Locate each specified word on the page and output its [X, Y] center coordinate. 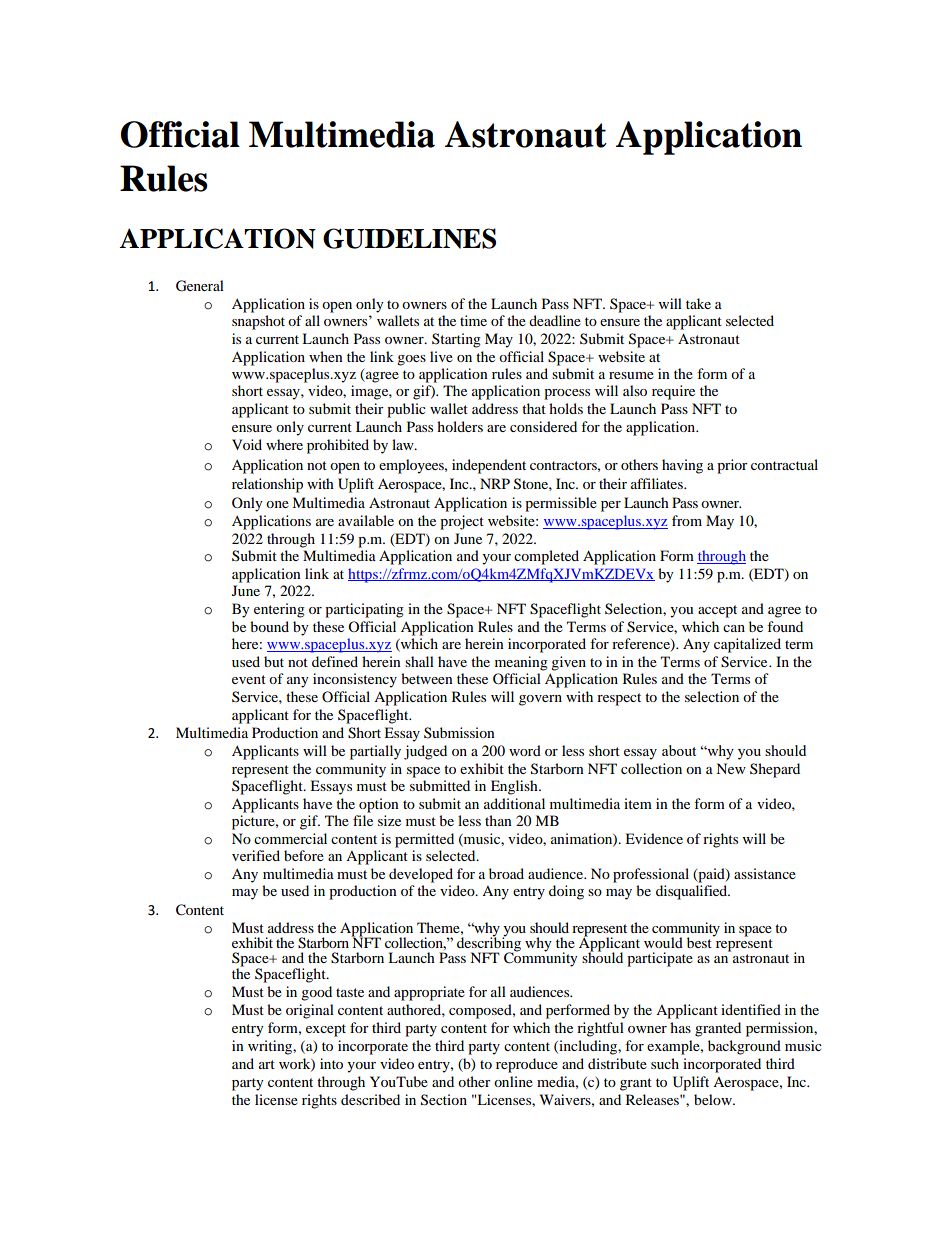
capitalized [747, 645]
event [249, 679]
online [513, 1081]
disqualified [693, 892]
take [698, 303]
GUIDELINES [409, 238]
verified [256, 855]
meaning [521, 663]
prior [732, 466]
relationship [267, 485]
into [331, 1063]
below [714, 1099]
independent [489, 466]
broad [506, 873]
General [200, 286]
